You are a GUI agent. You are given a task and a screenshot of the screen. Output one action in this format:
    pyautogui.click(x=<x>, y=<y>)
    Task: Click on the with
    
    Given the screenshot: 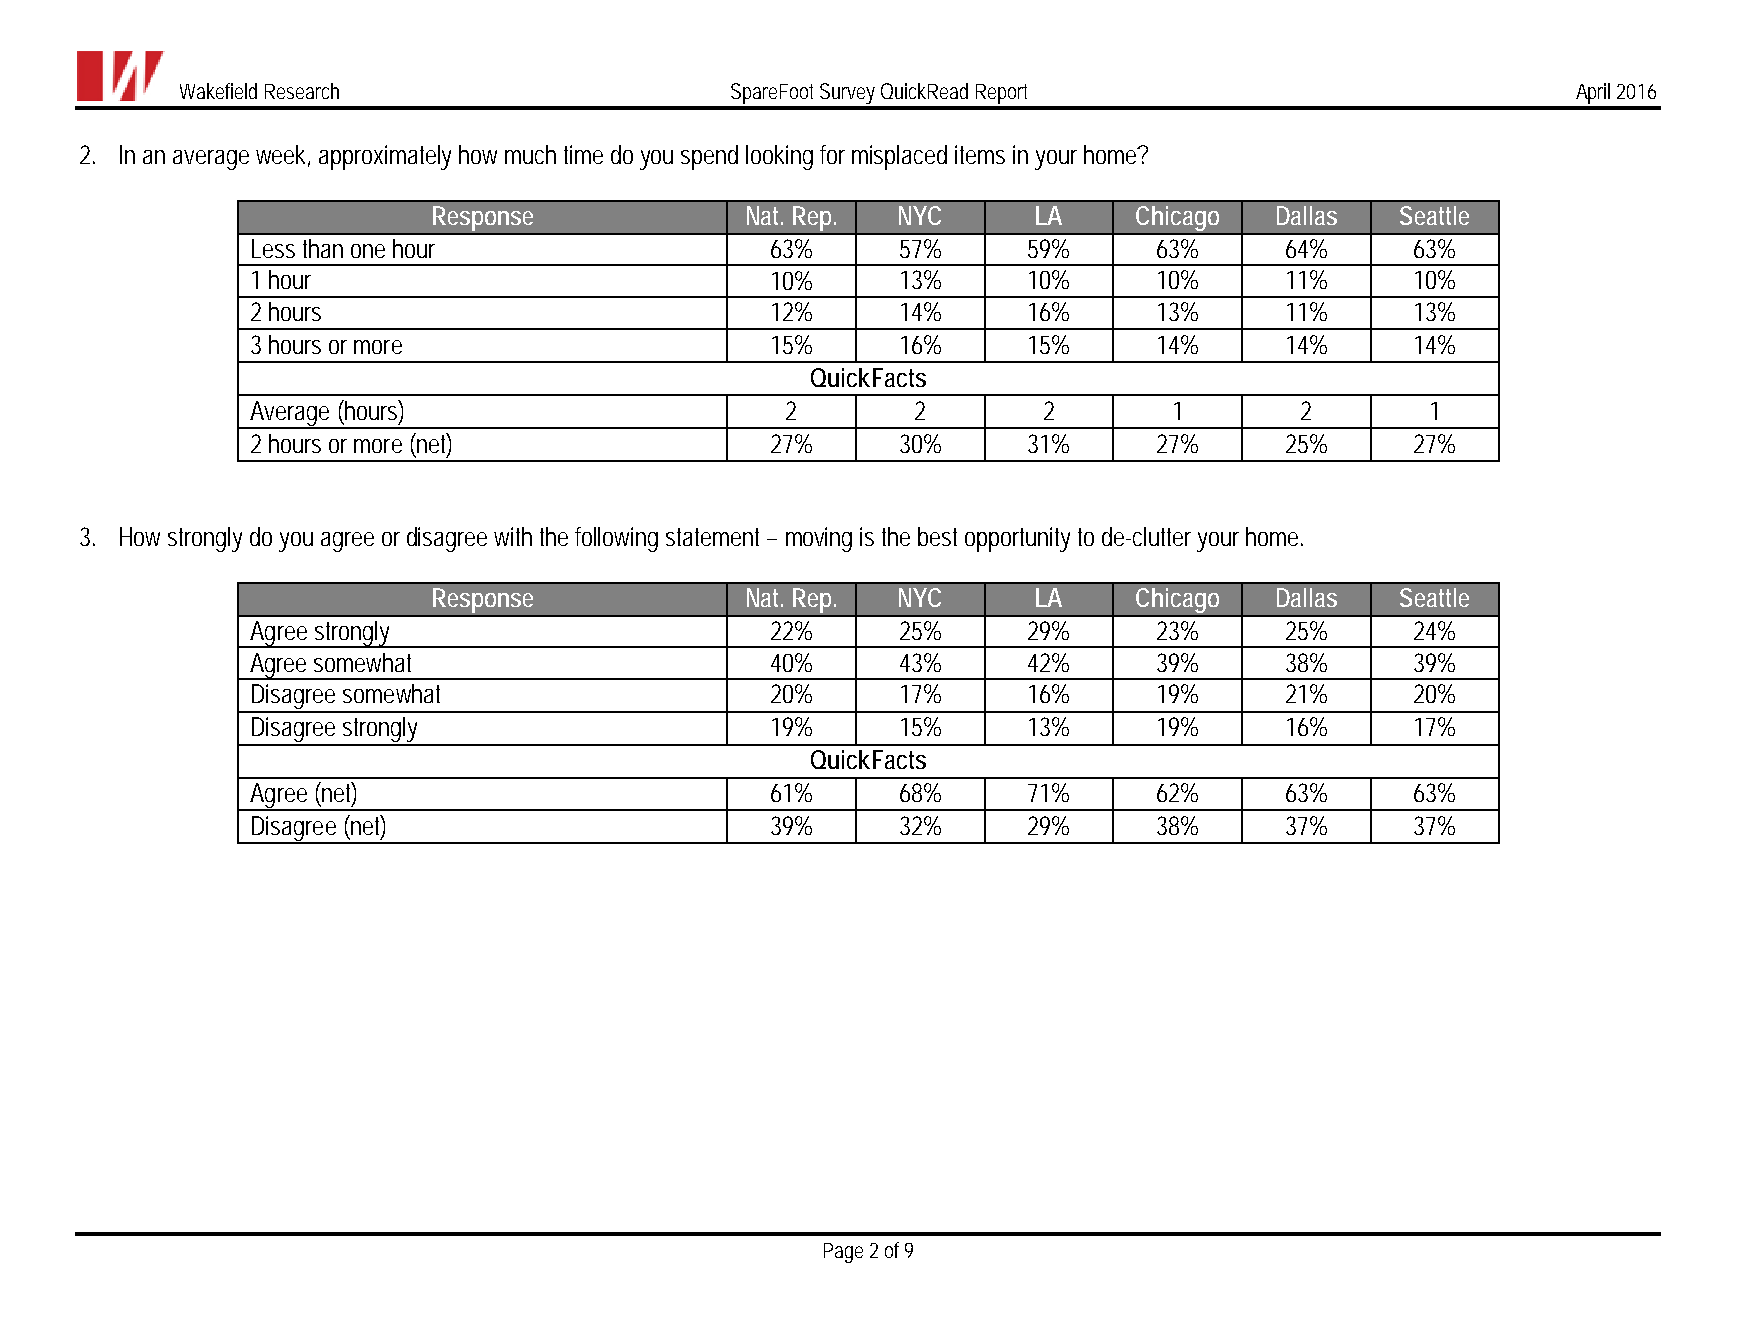 What is the action you would take?
    pyautogui.click(x=513, y=536)
